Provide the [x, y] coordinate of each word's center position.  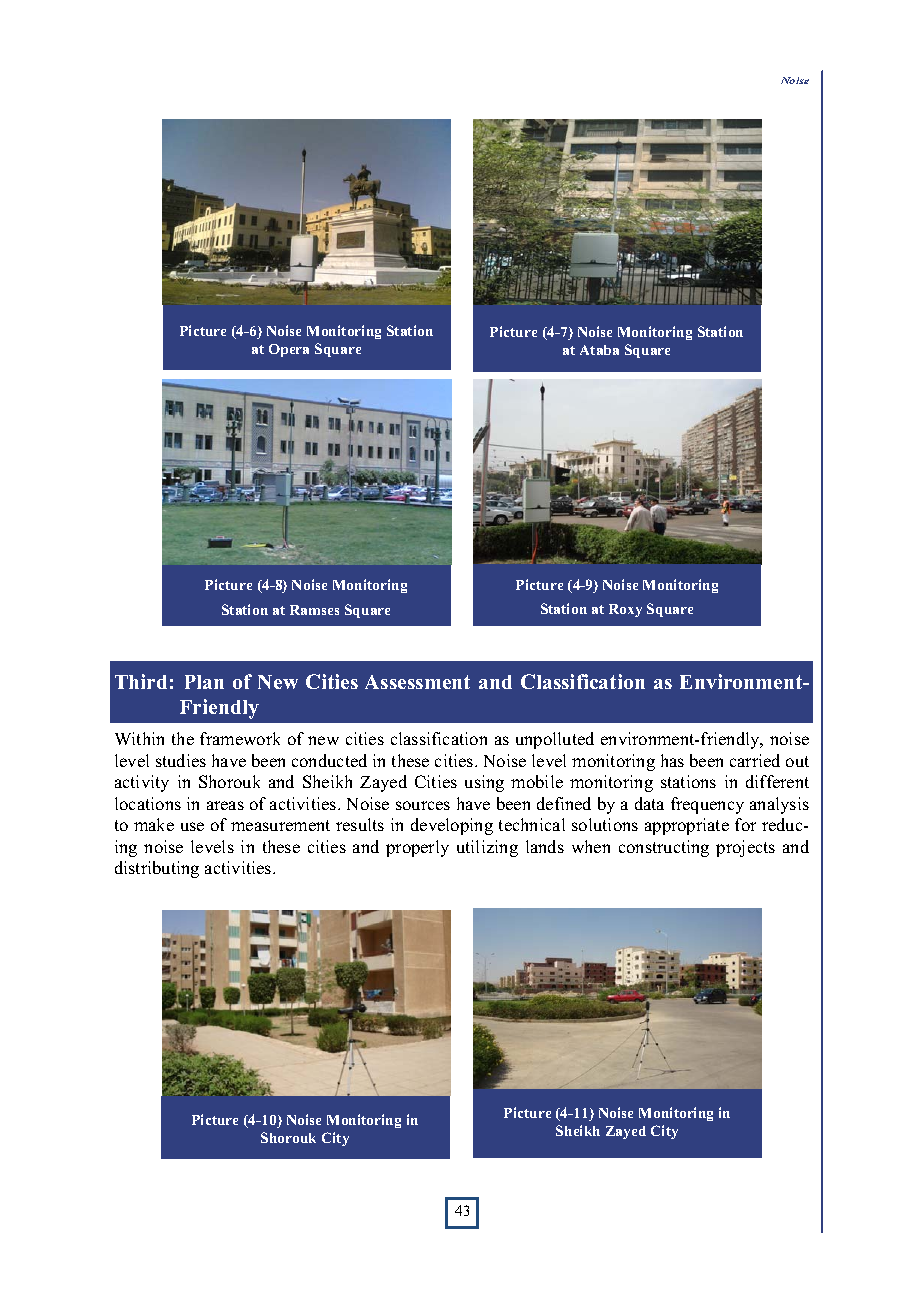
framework [240, 738]
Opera [289, 350]
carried [755, 760]
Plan [204, 682]
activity [142, 783]
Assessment [417, 682]
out [797, 761]
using [484, 783]
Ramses [314, 610]
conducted [329, 760]
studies [181, 760]
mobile [537, 781]
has [672, 760]
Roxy [625, 610]
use [192, 826]
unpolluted [555, 740]
